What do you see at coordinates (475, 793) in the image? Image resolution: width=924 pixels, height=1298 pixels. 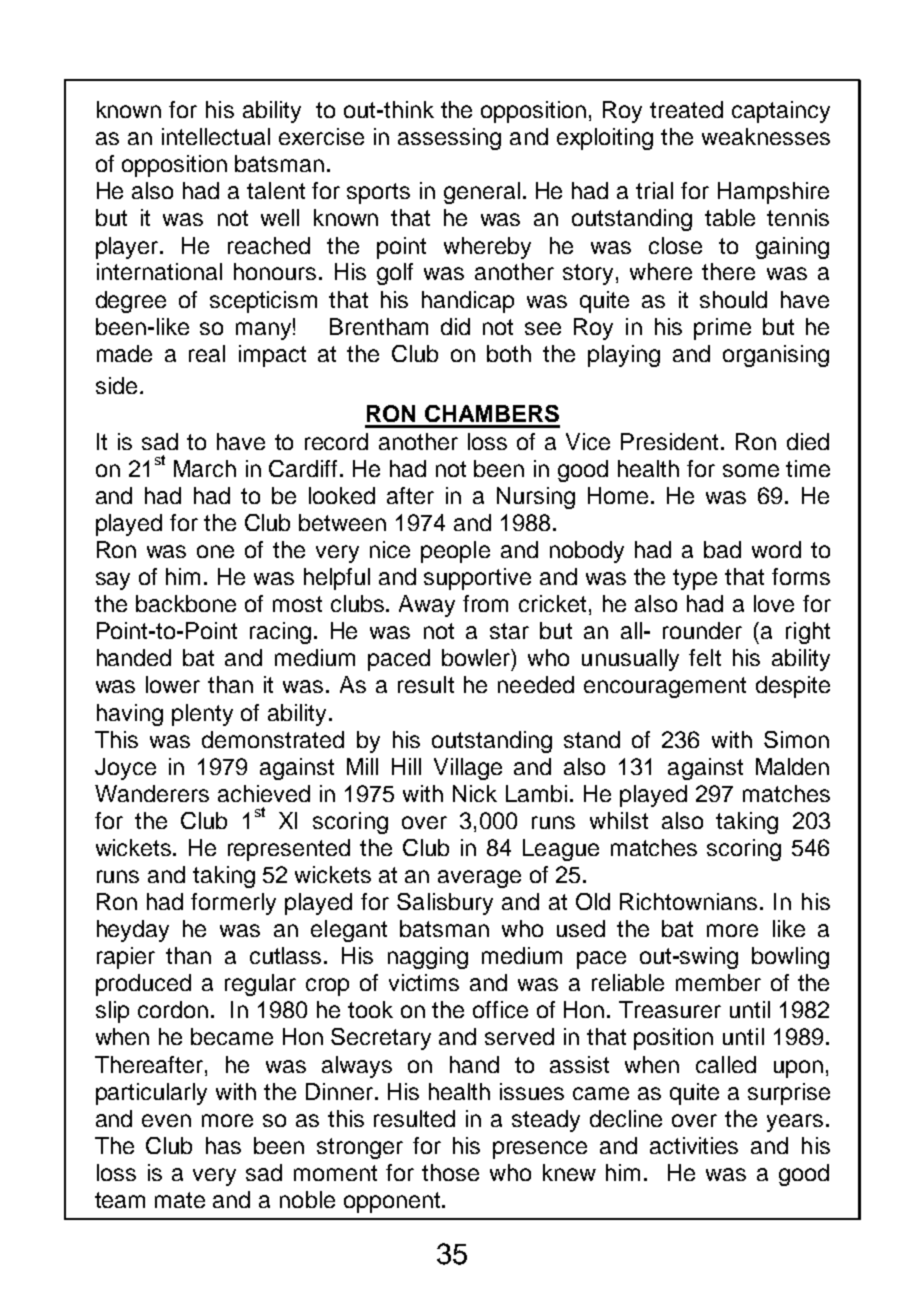 I see `Nick` at bounding box center [475, 793].
